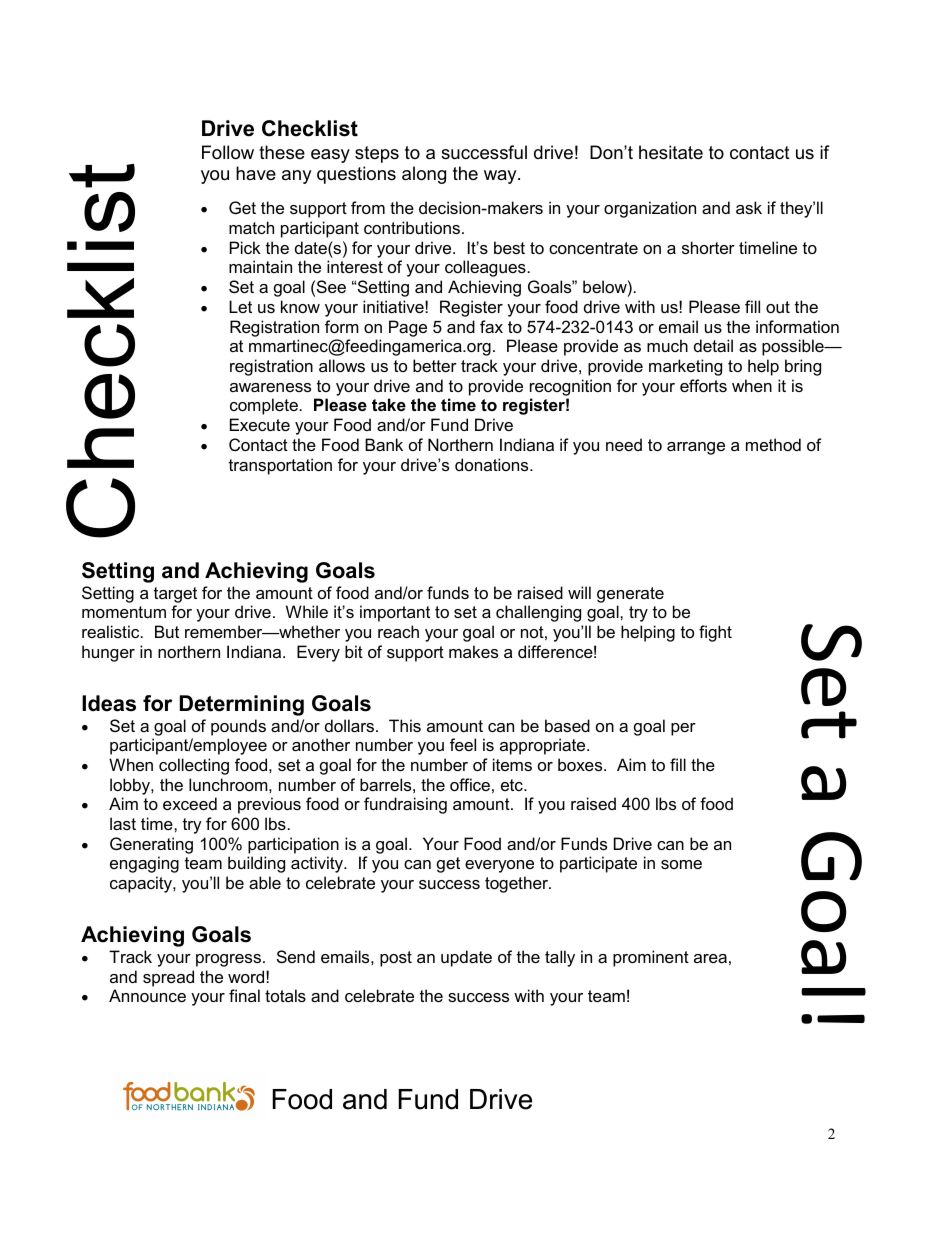 The width and height of the page is (952, 1233). Describe the element at coordinates (470, 784) in the page. I see `office` at that location.
